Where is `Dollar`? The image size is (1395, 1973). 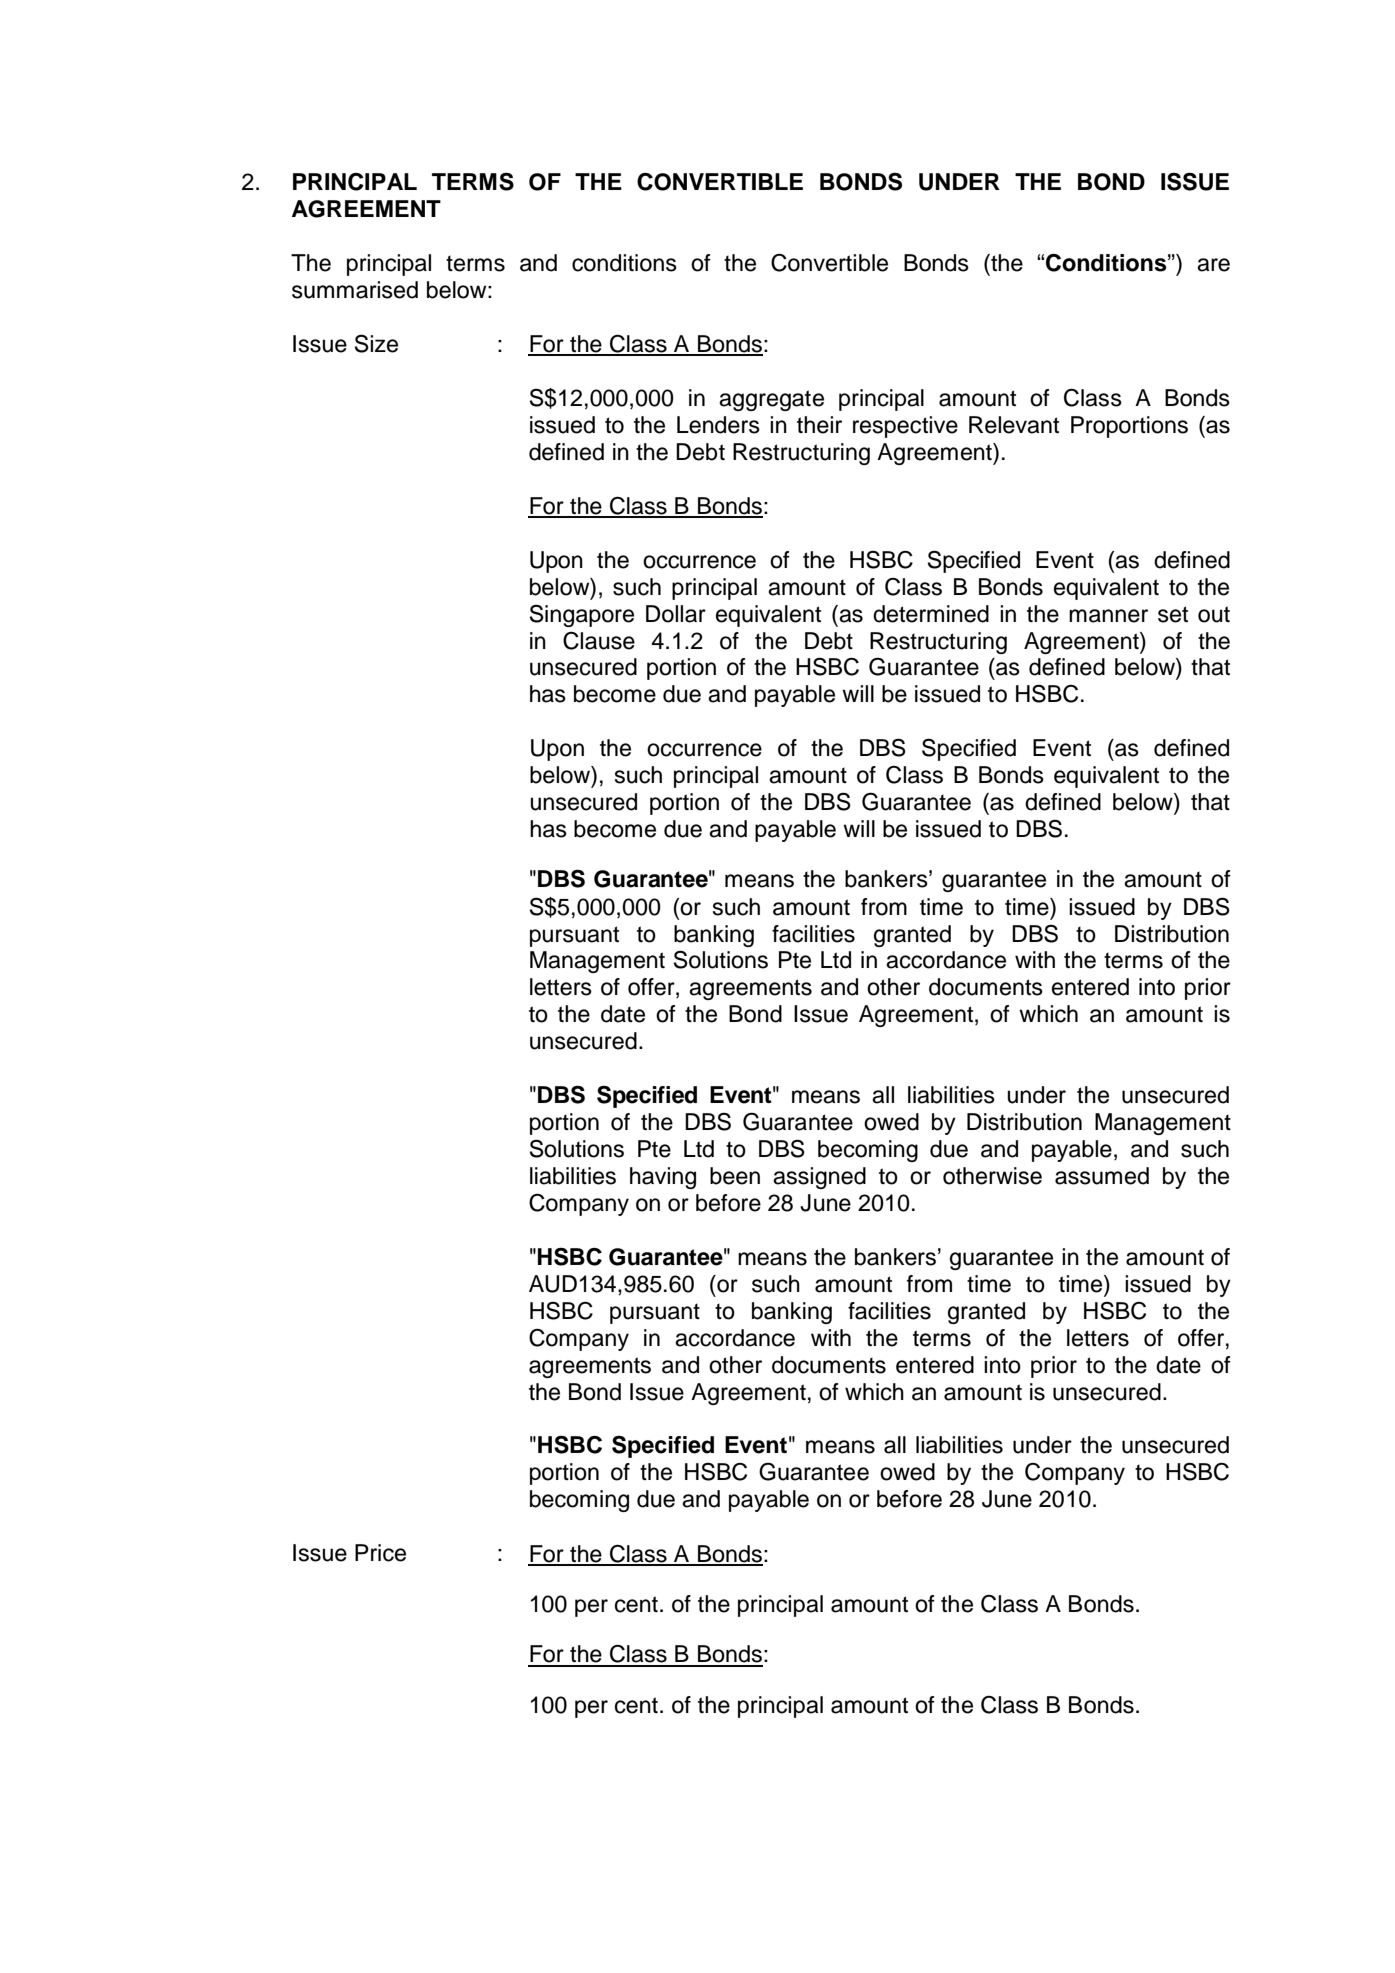
Dollar is located at coordinates (676, 614).
